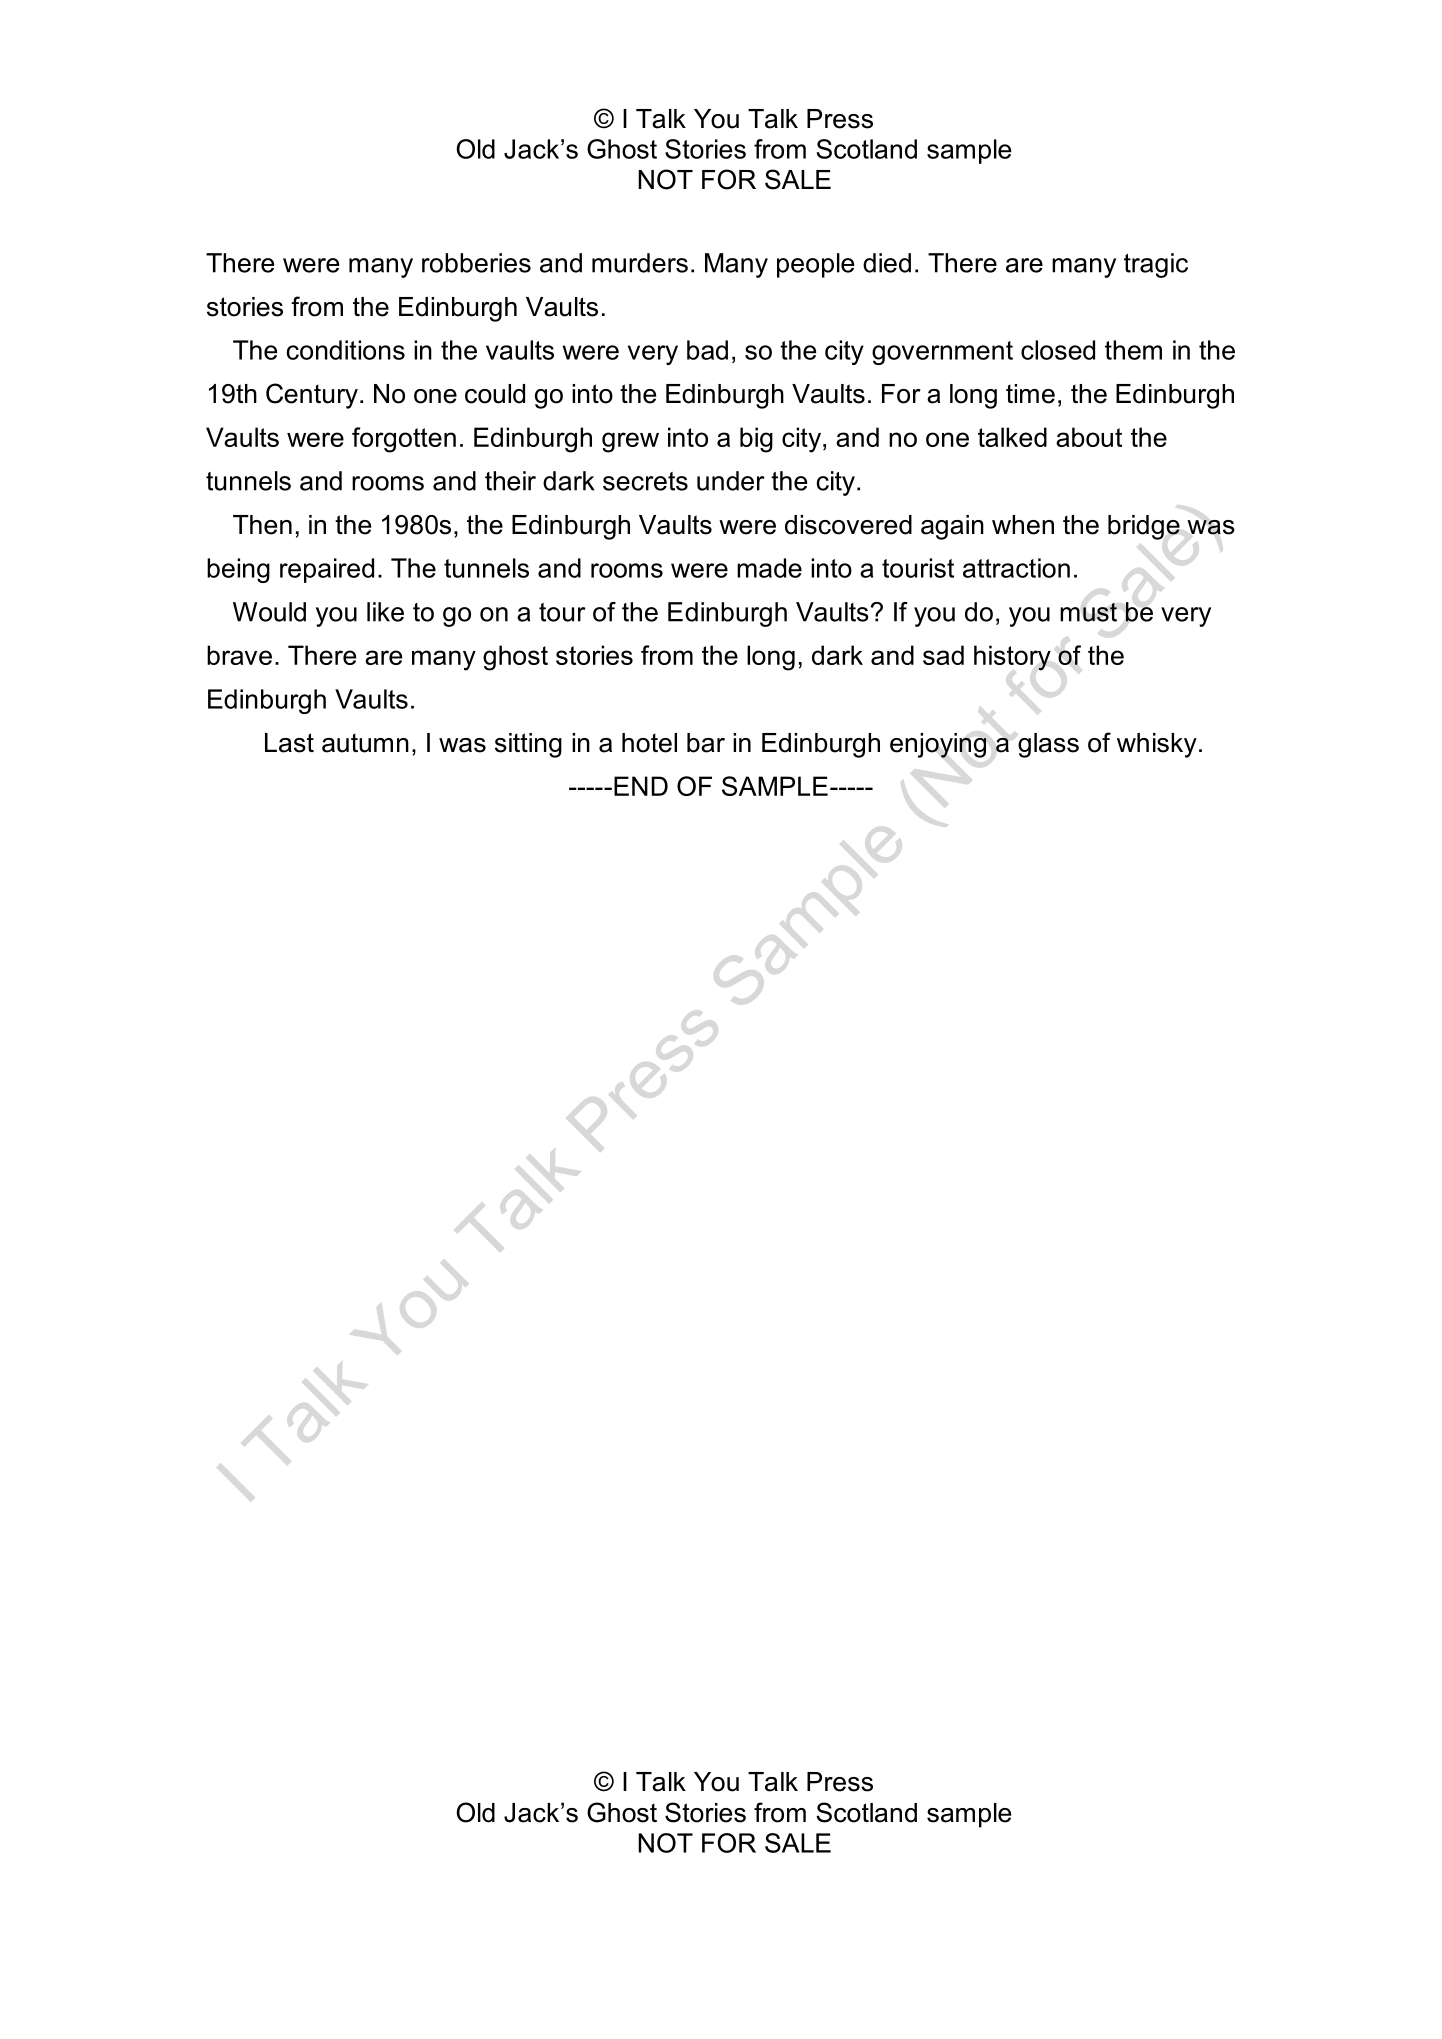 The image size is (1442, 2039). What do you see at coordinates (262, 525) in the screenshot?
I see `Then` at bounding box center [262, 525].
